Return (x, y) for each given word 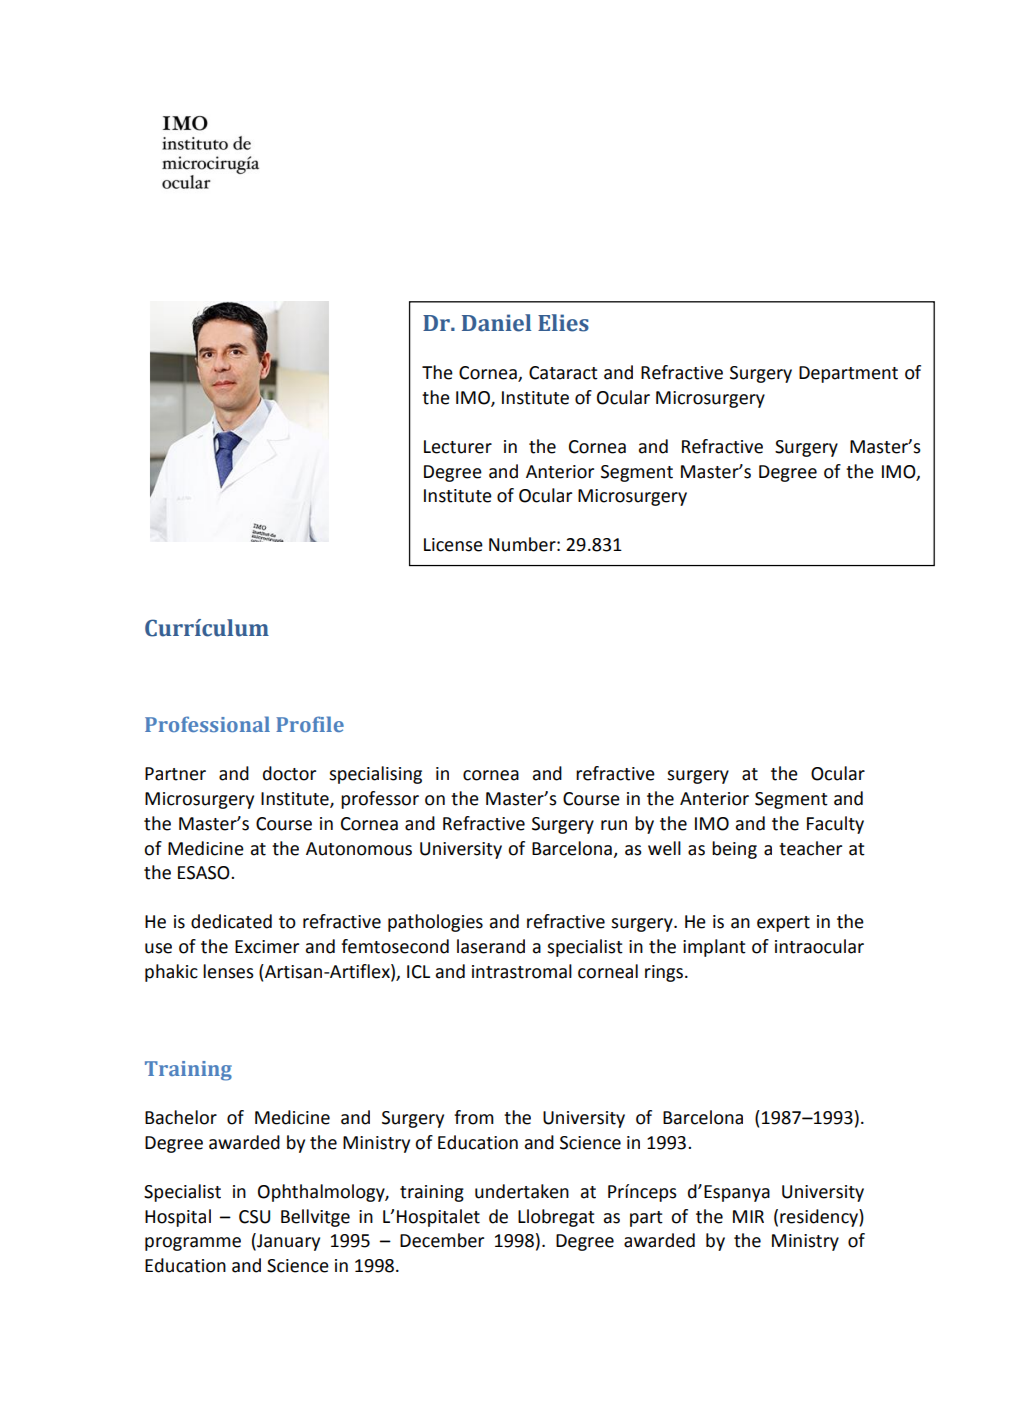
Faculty (835, 825)
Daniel (496, 323)
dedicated (231, 921)
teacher (810, 848)
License (453, 545)
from (474, 1117)
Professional (207, 724)
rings (665, 973)
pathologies (435, 923)
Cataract (563, 373)
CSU (254, 1217)
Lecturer (458, 447)
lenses (228, 971)
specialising (375, 775)
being (734, 850)
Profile (310, 724)
